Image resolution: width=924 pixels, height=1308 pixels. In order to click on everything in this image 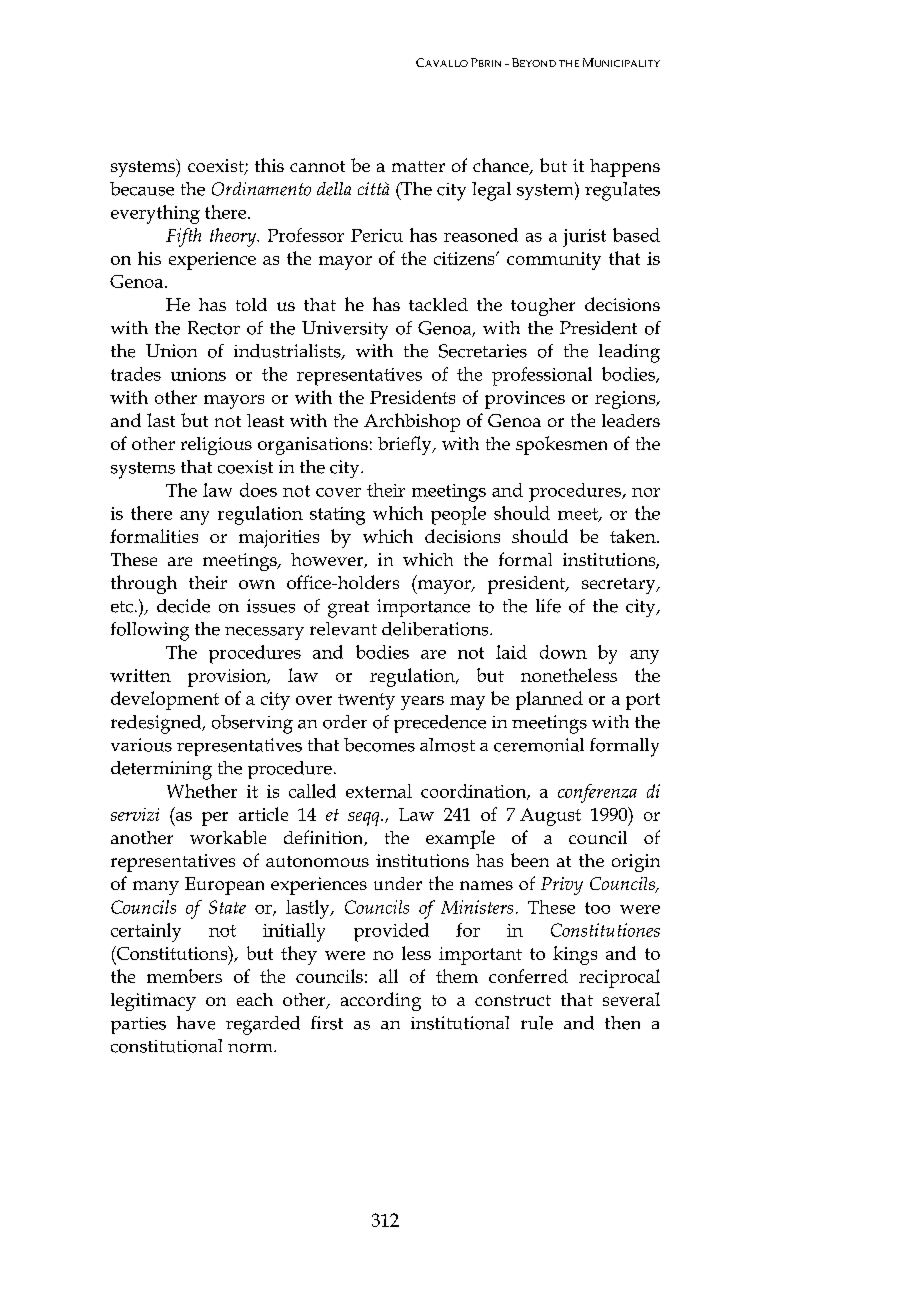, I will do `click(155, 214)`.
